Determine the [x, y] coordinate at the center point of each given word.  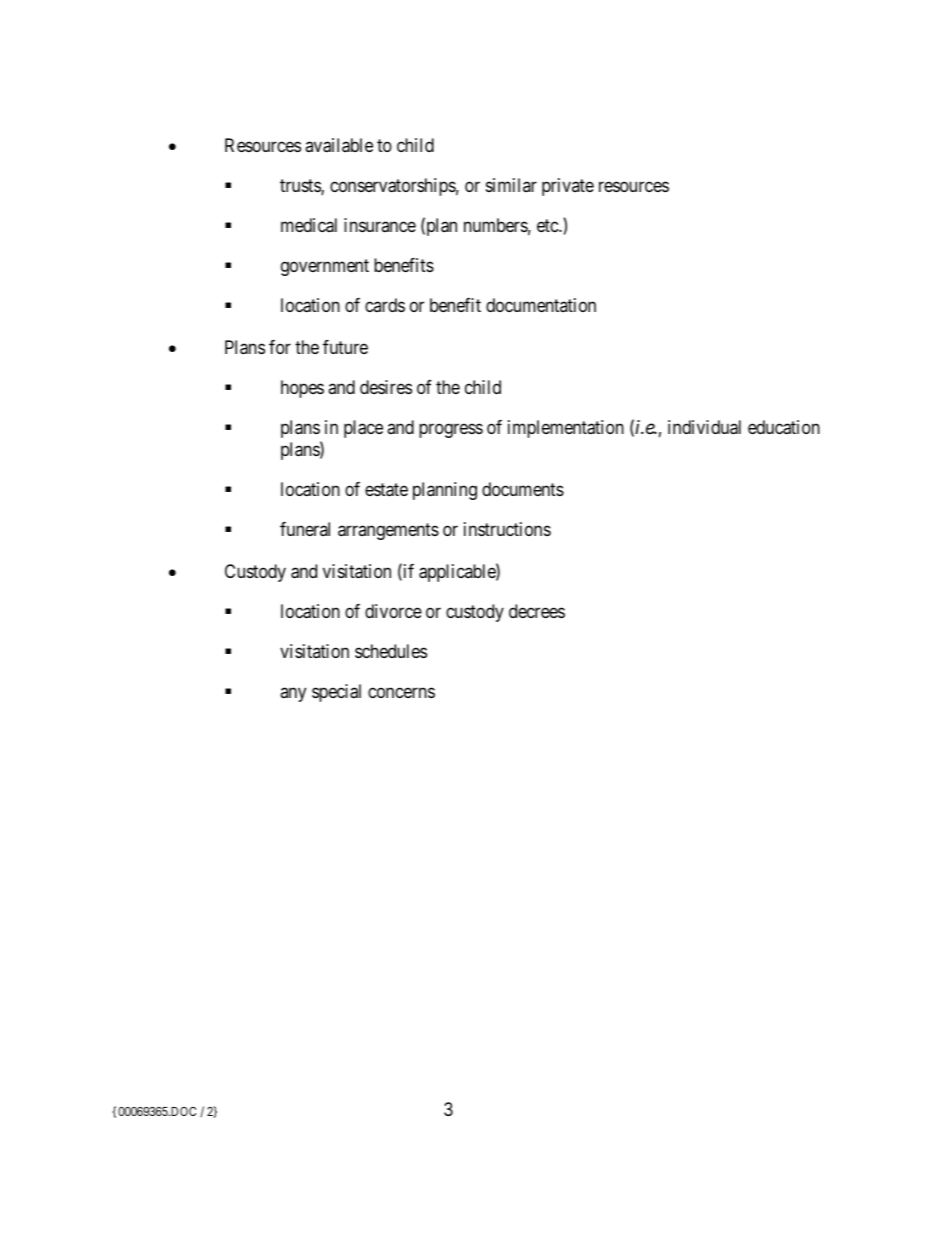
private [568, 187]
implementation [566, 429]
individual [704, 427]
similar [511, 185]
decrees [537, 611]
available [339, 145]
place [363, 429]
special [336, 693]
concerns [401, 693]
